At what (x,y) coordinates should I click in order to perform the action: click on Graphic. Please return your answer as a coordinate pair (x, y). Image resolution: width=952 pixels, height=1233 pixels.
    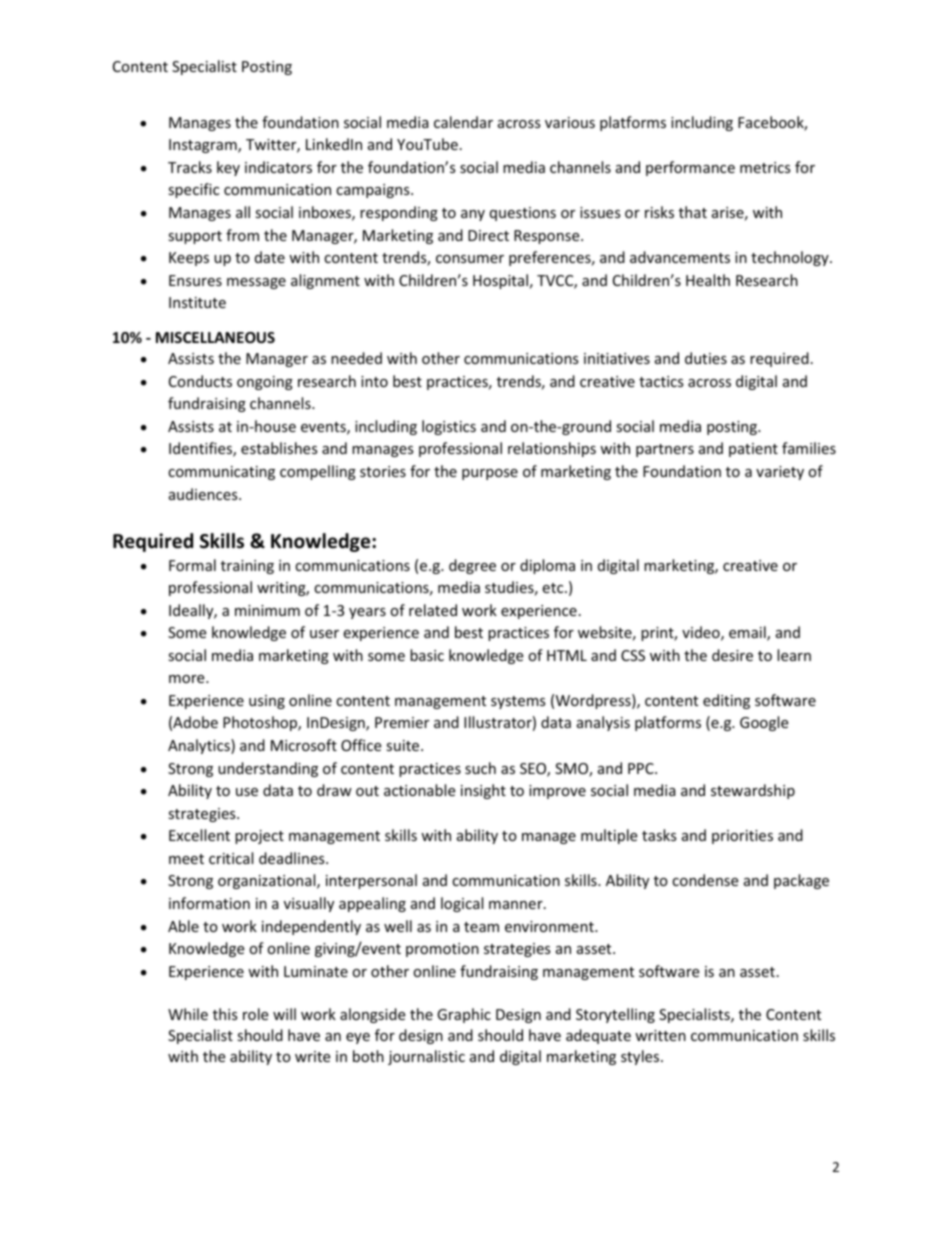
    Looking at the image, I should click on (464, 1015).
